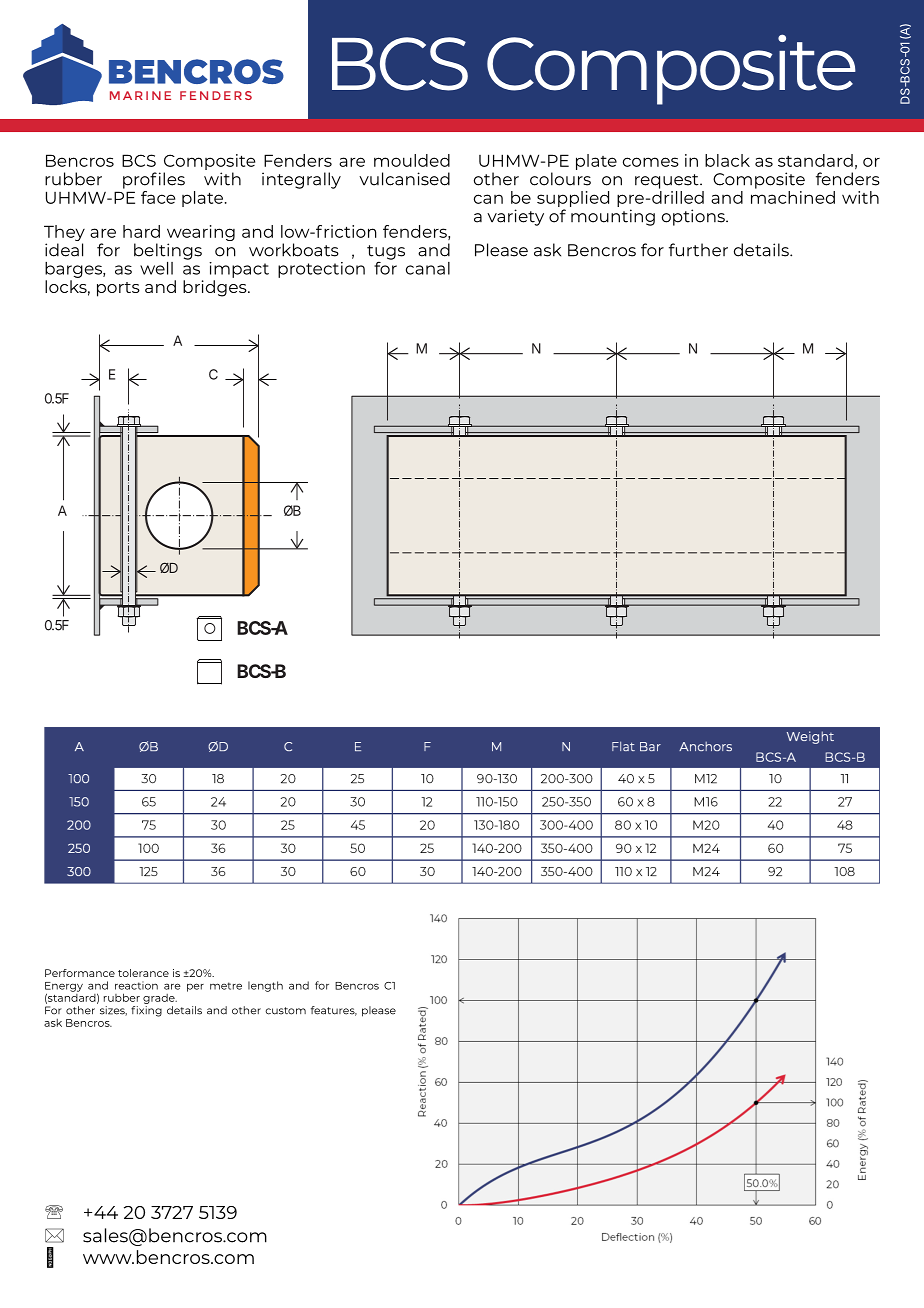 Image resolution: width=924 pixels, height=1308 pixels. Describe the element at coordinates (412, 160) in the screenshot. I see `moulded` at that location.
